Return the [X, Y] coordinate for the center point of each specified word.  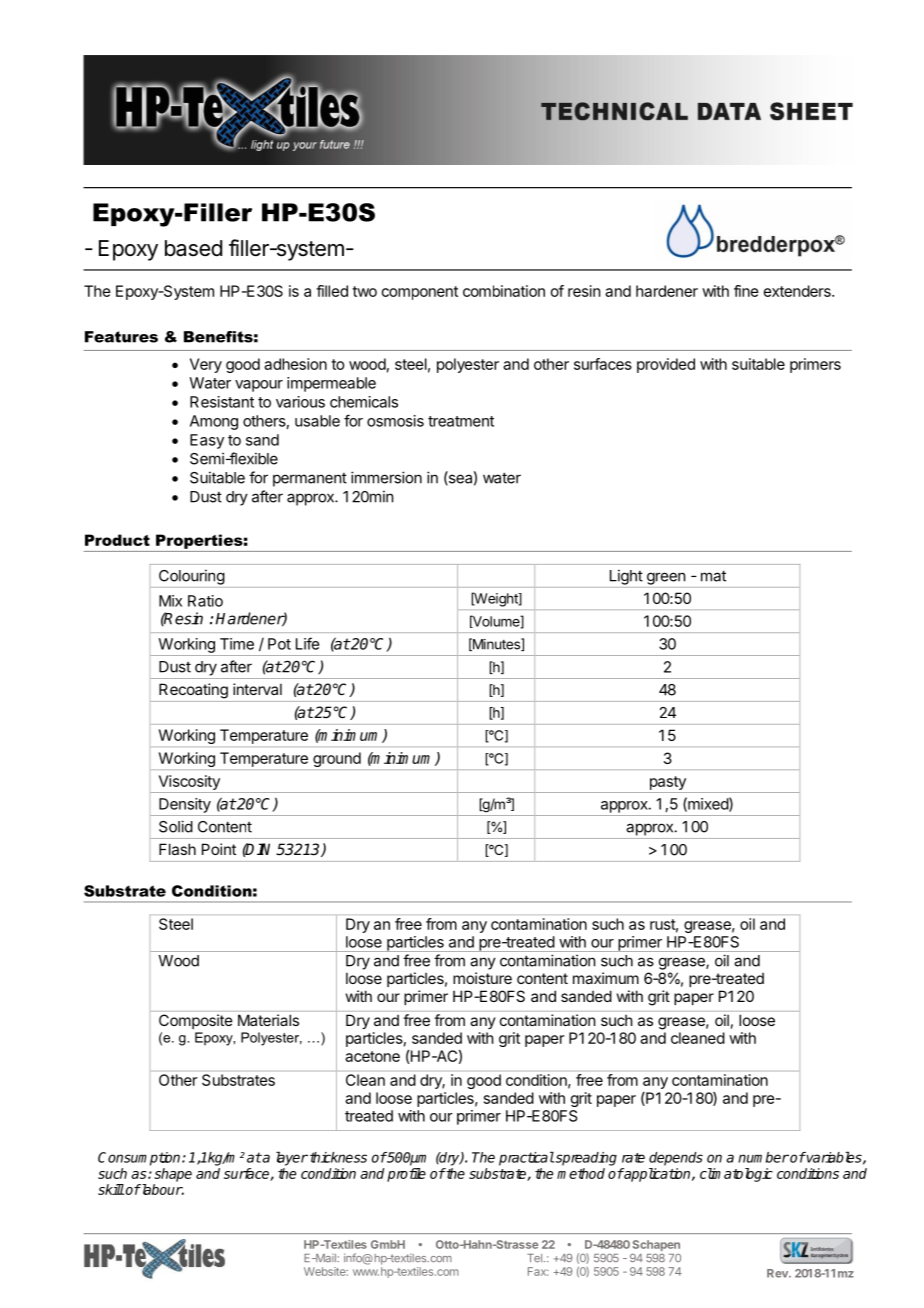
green [666, 578]
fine [746, 291]
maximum [606, 978]
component [420, 293]
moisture [482, 978]
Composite [195, 1021]
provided [666, 365]
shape [173, 1175]
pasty [668, 783]
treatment [461, 421]
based [193, 248]
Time [237, 644]
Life [307, 643]
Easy [207, 441]
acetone [372, 1056]
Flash [177, 849]
